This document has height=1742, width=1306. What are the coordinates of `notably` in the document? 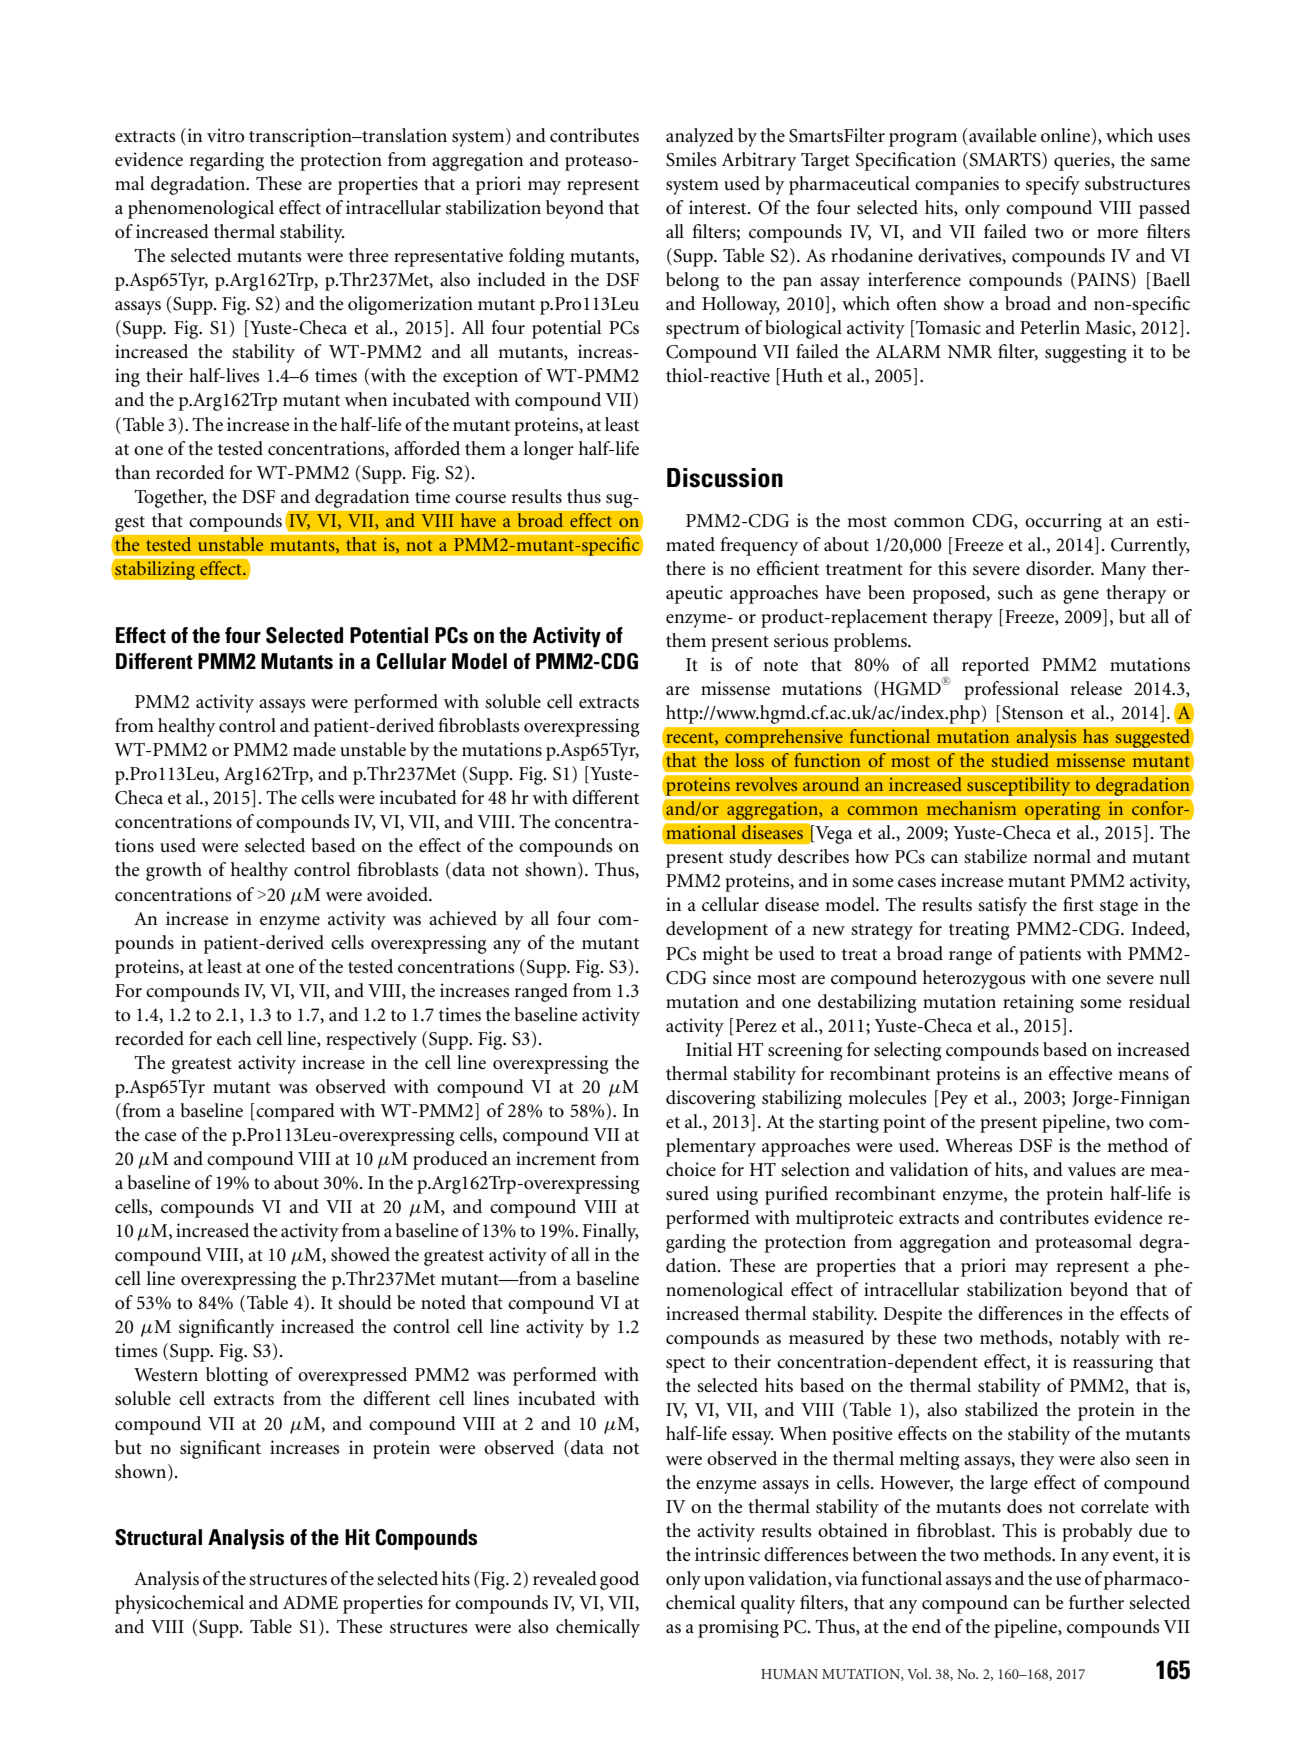 It's located at (1090, 1339).
